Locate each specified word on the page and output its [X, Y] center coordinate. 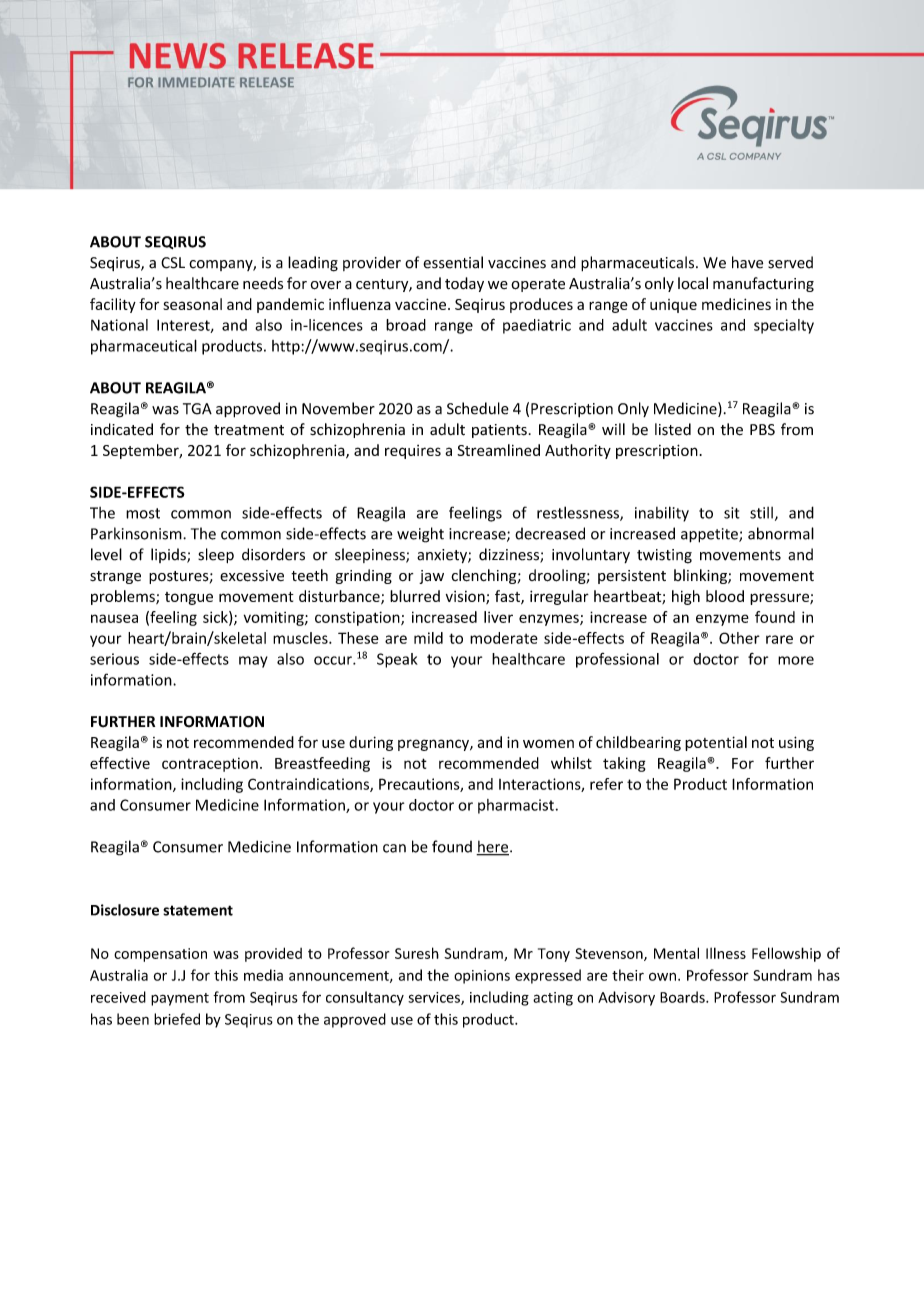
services [435, 998]
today [464, 284]
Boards [683, 997]
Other [739, 638]
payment [180, 999]
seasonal [192, 304]
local [693, 283]
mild [428, 638]
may [253, 662]
